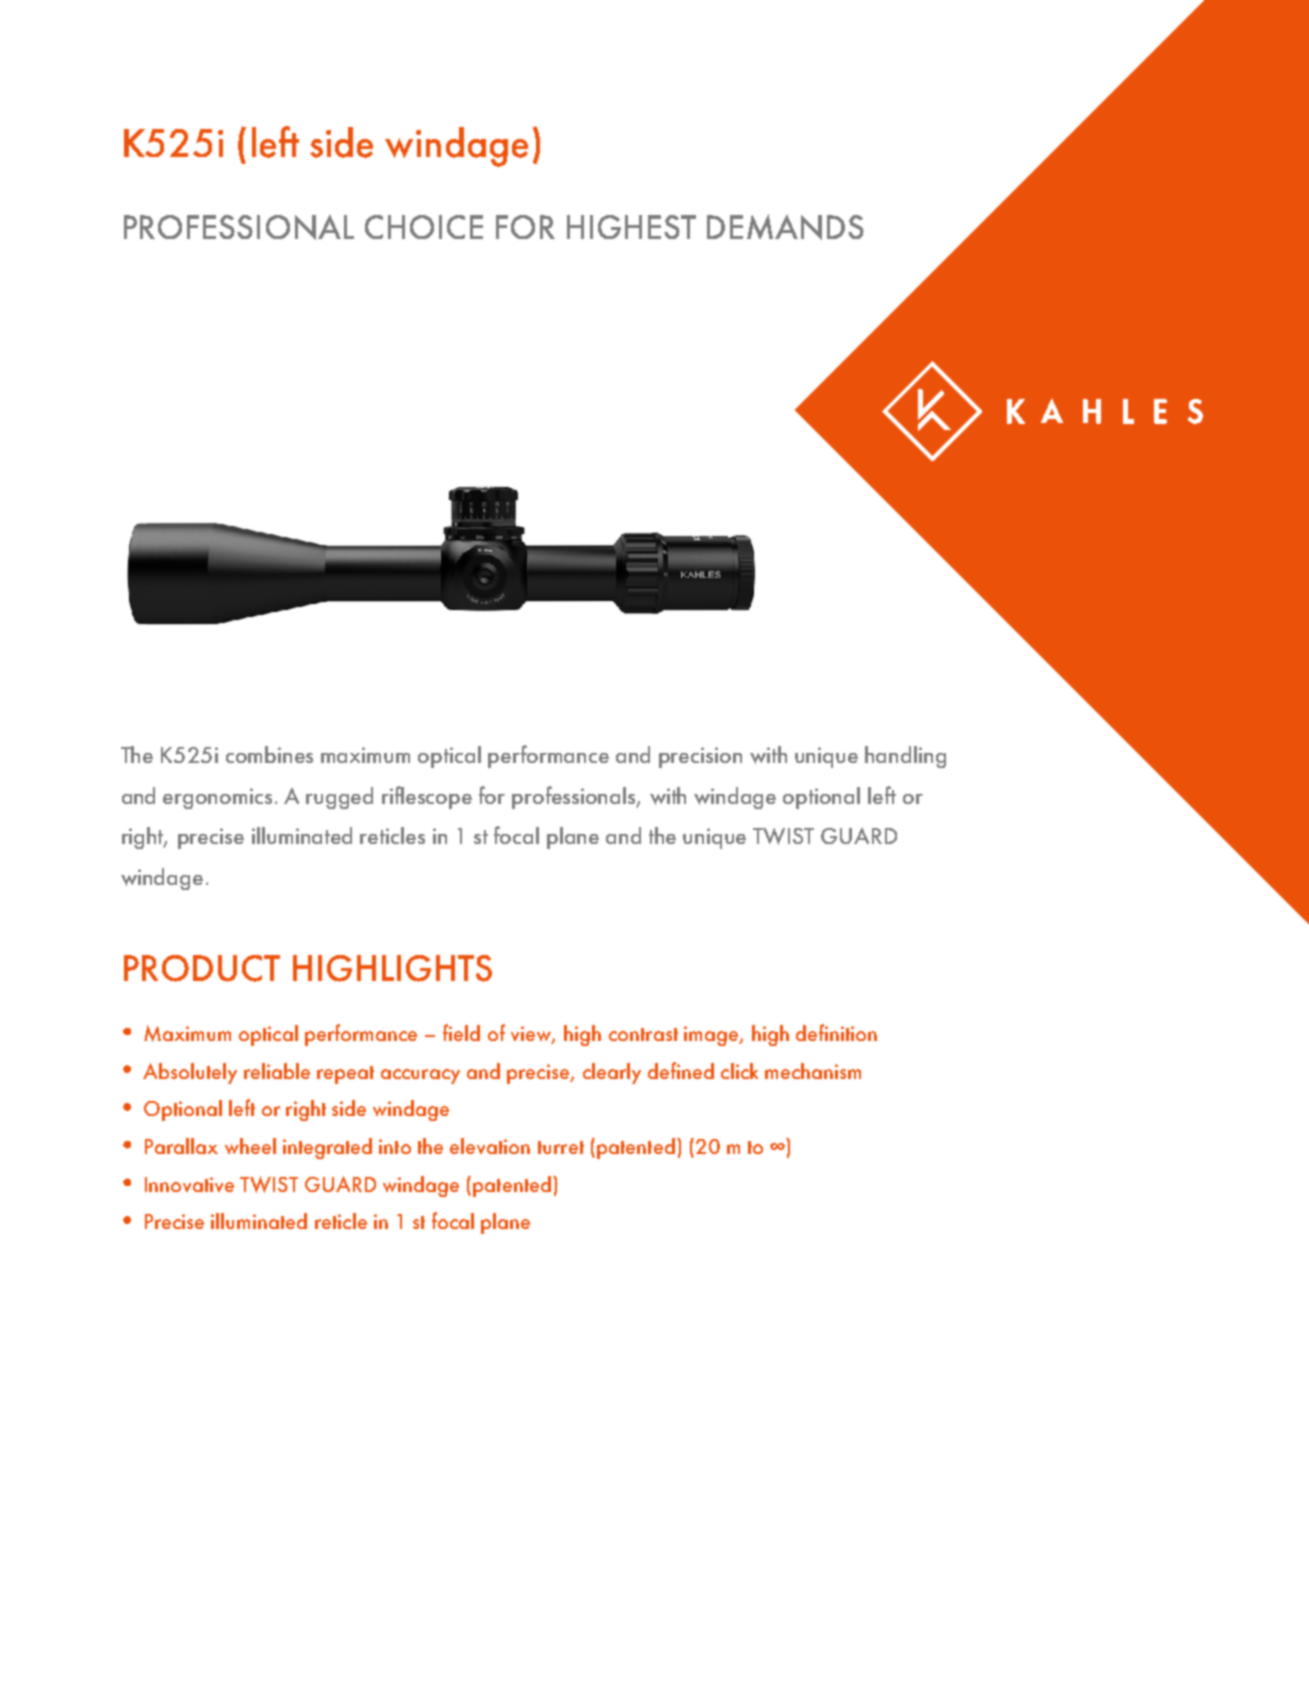 The width and height of the screenshot is (1309, 1694). What do you see at coordinates (424, 227) in the screenshot?
I see `CHOICE` at bounding box center [424, 227].
